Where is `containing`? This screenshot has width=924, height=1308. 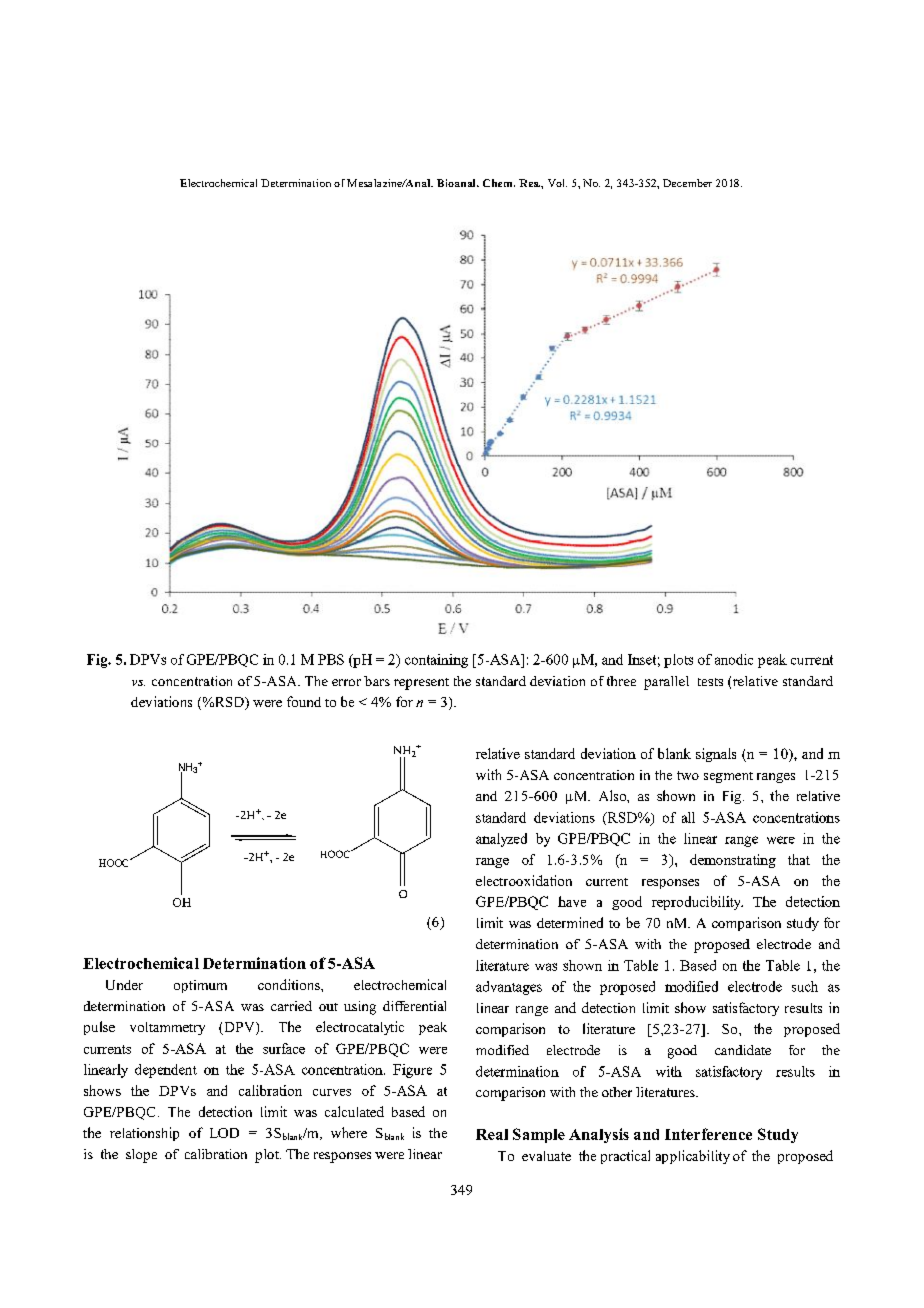 containing is located at coordinates (436, 661).
